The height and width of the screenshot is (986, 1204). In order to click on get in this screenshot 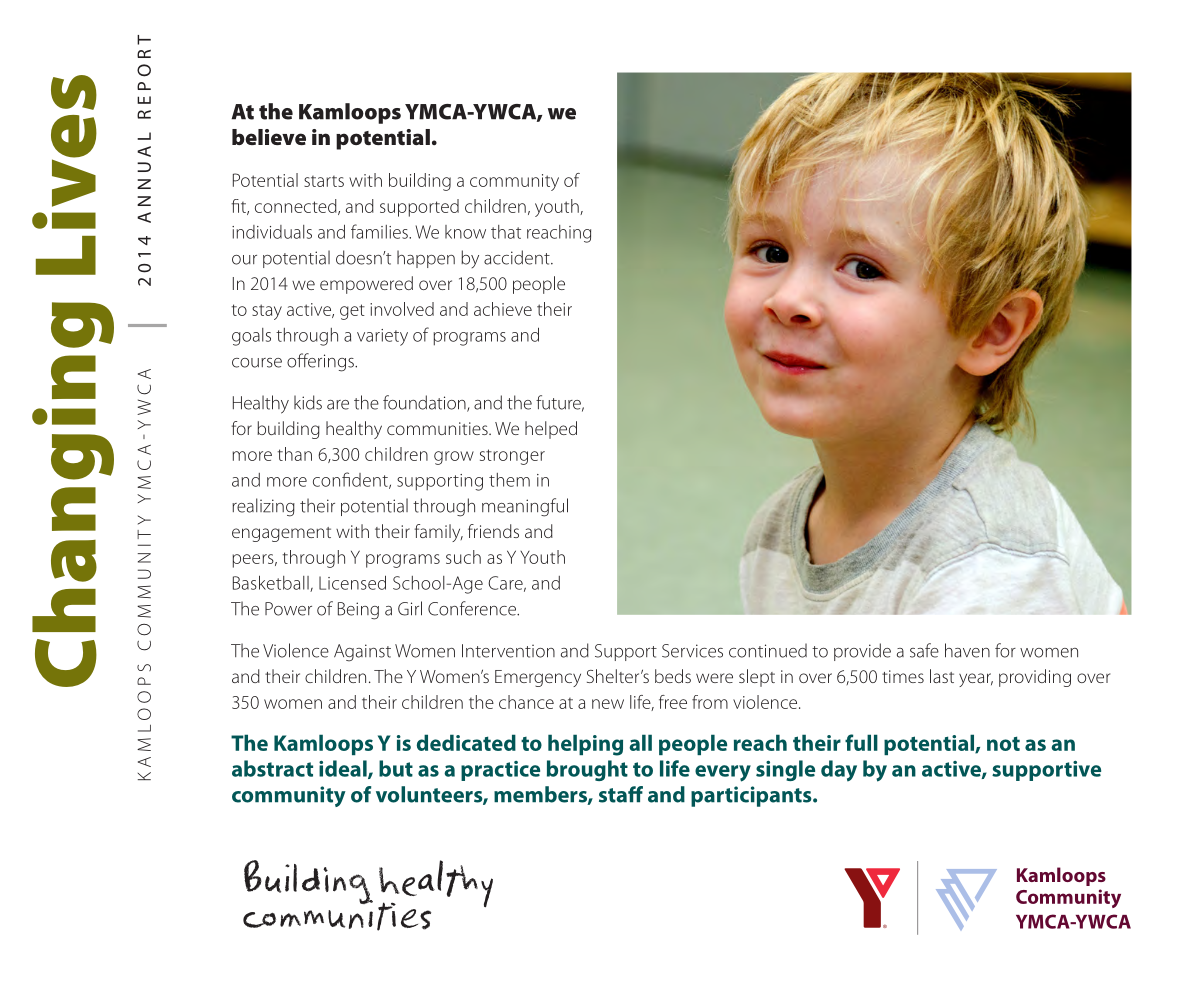, I will do `click(352, 312)`.
